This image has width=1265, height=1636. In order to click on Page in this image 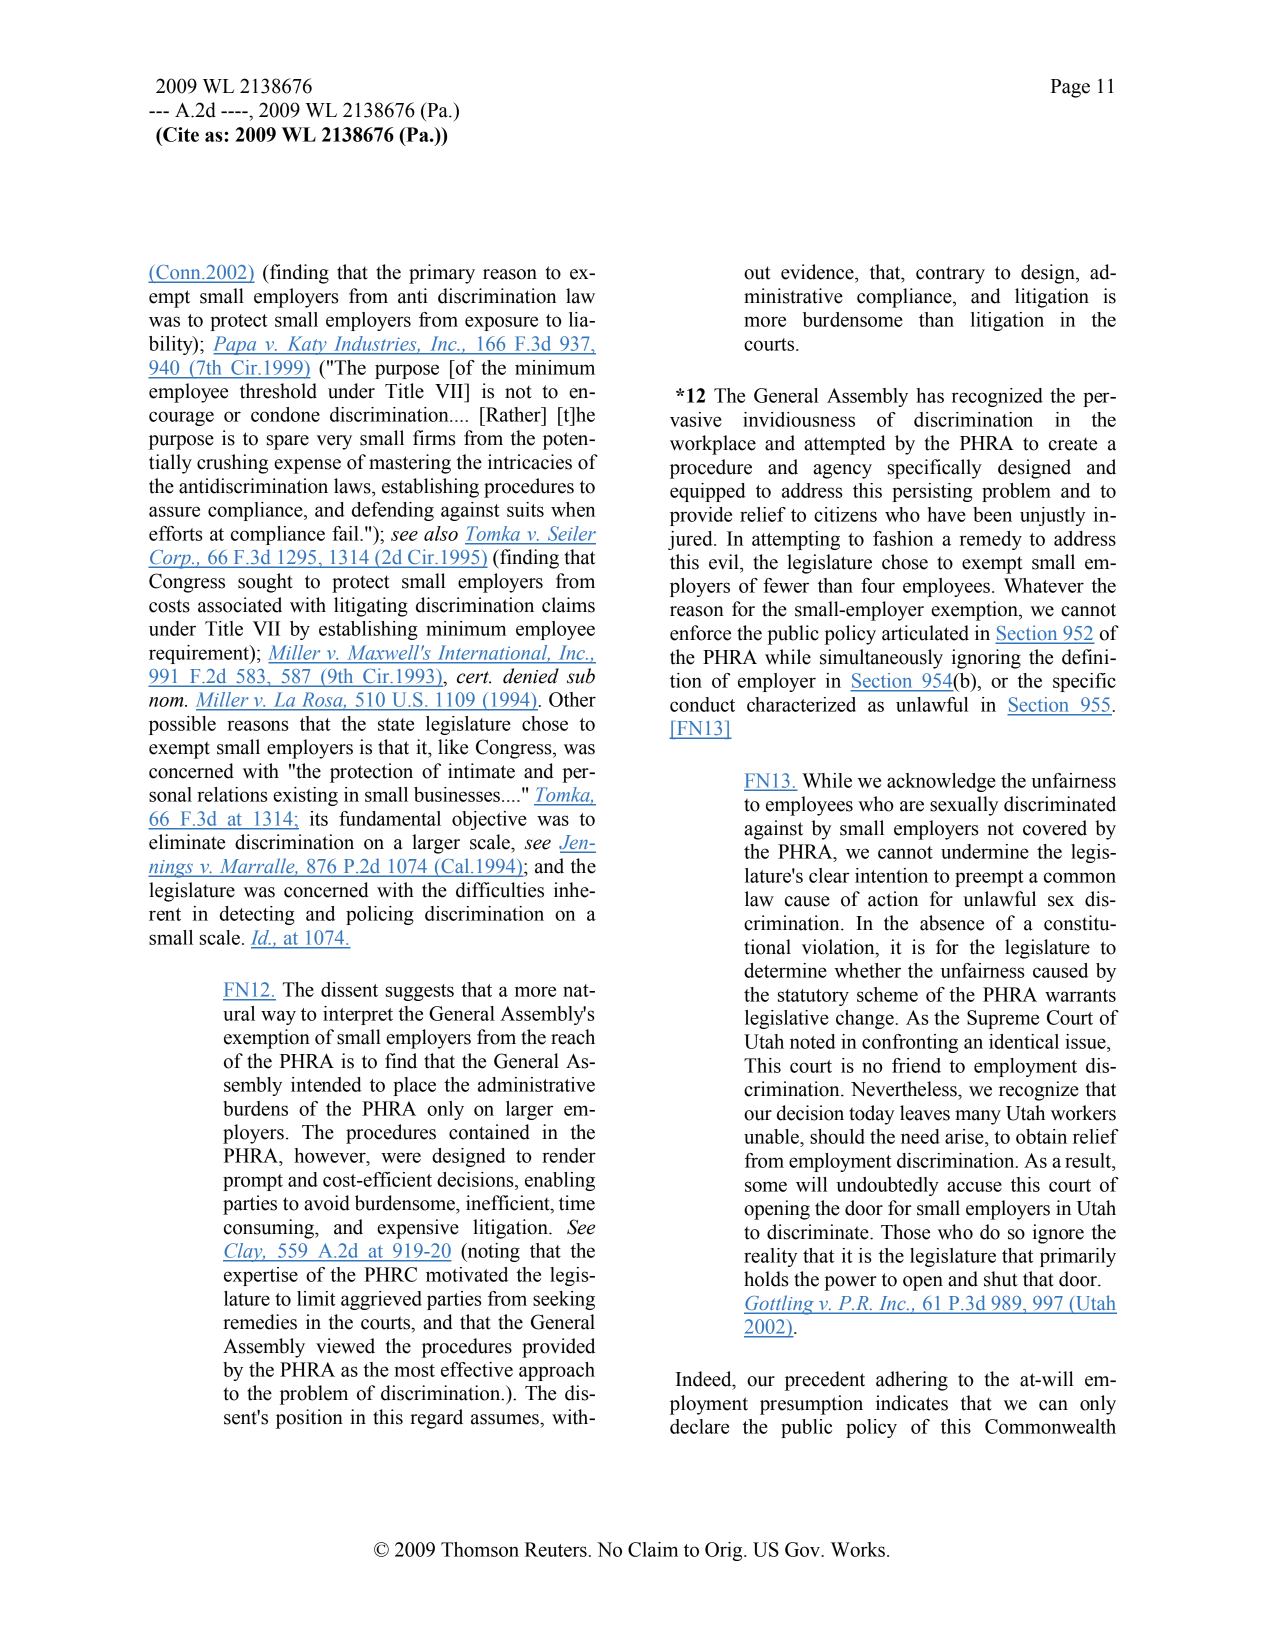, I will do `click(1070, 88)`.
